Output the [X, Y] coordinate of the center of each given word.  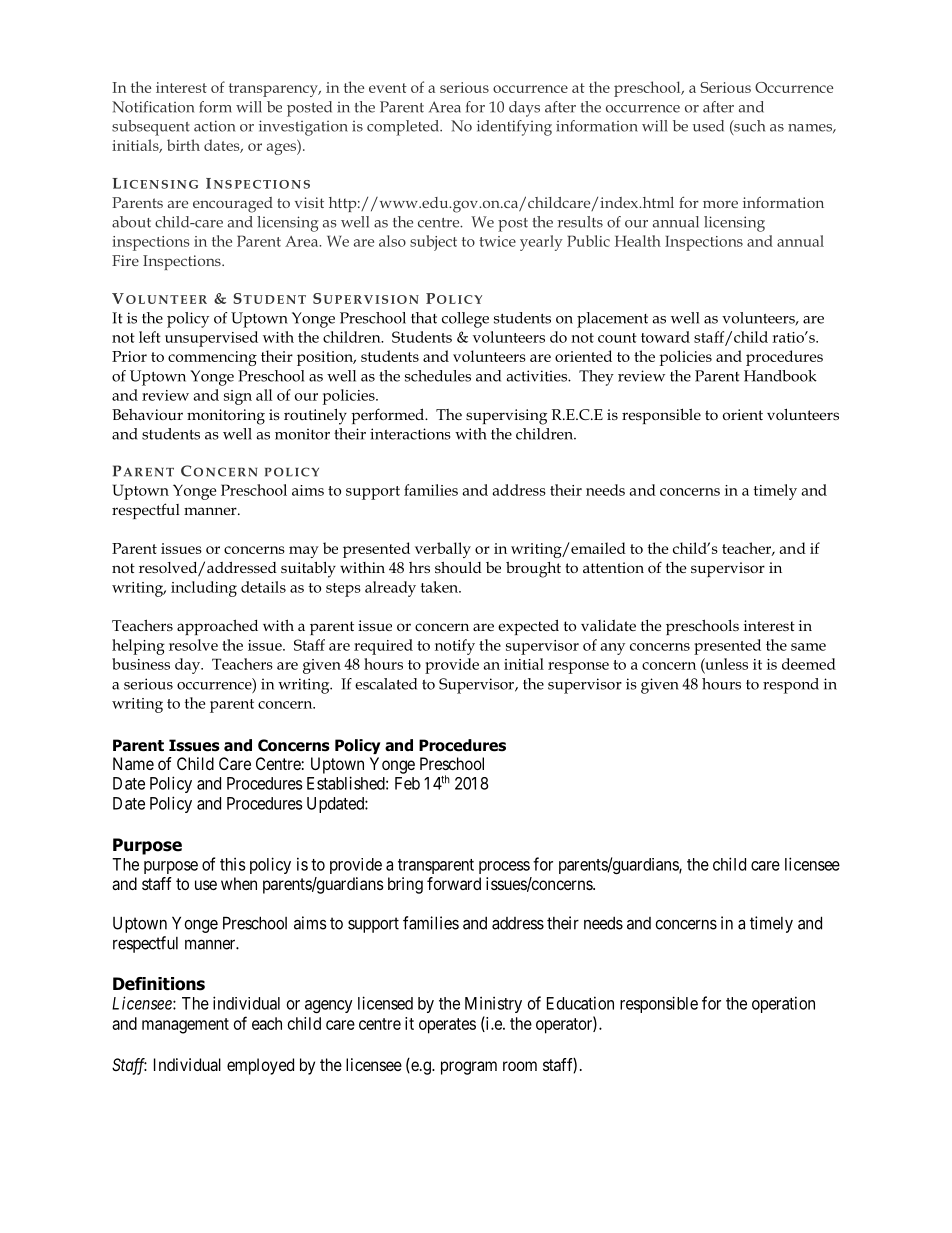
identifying [514, 128]
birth [183, 145]
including [204, 589]
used [708, 126]
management [185, 1026]
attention [613, 567]
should [458, 567]
